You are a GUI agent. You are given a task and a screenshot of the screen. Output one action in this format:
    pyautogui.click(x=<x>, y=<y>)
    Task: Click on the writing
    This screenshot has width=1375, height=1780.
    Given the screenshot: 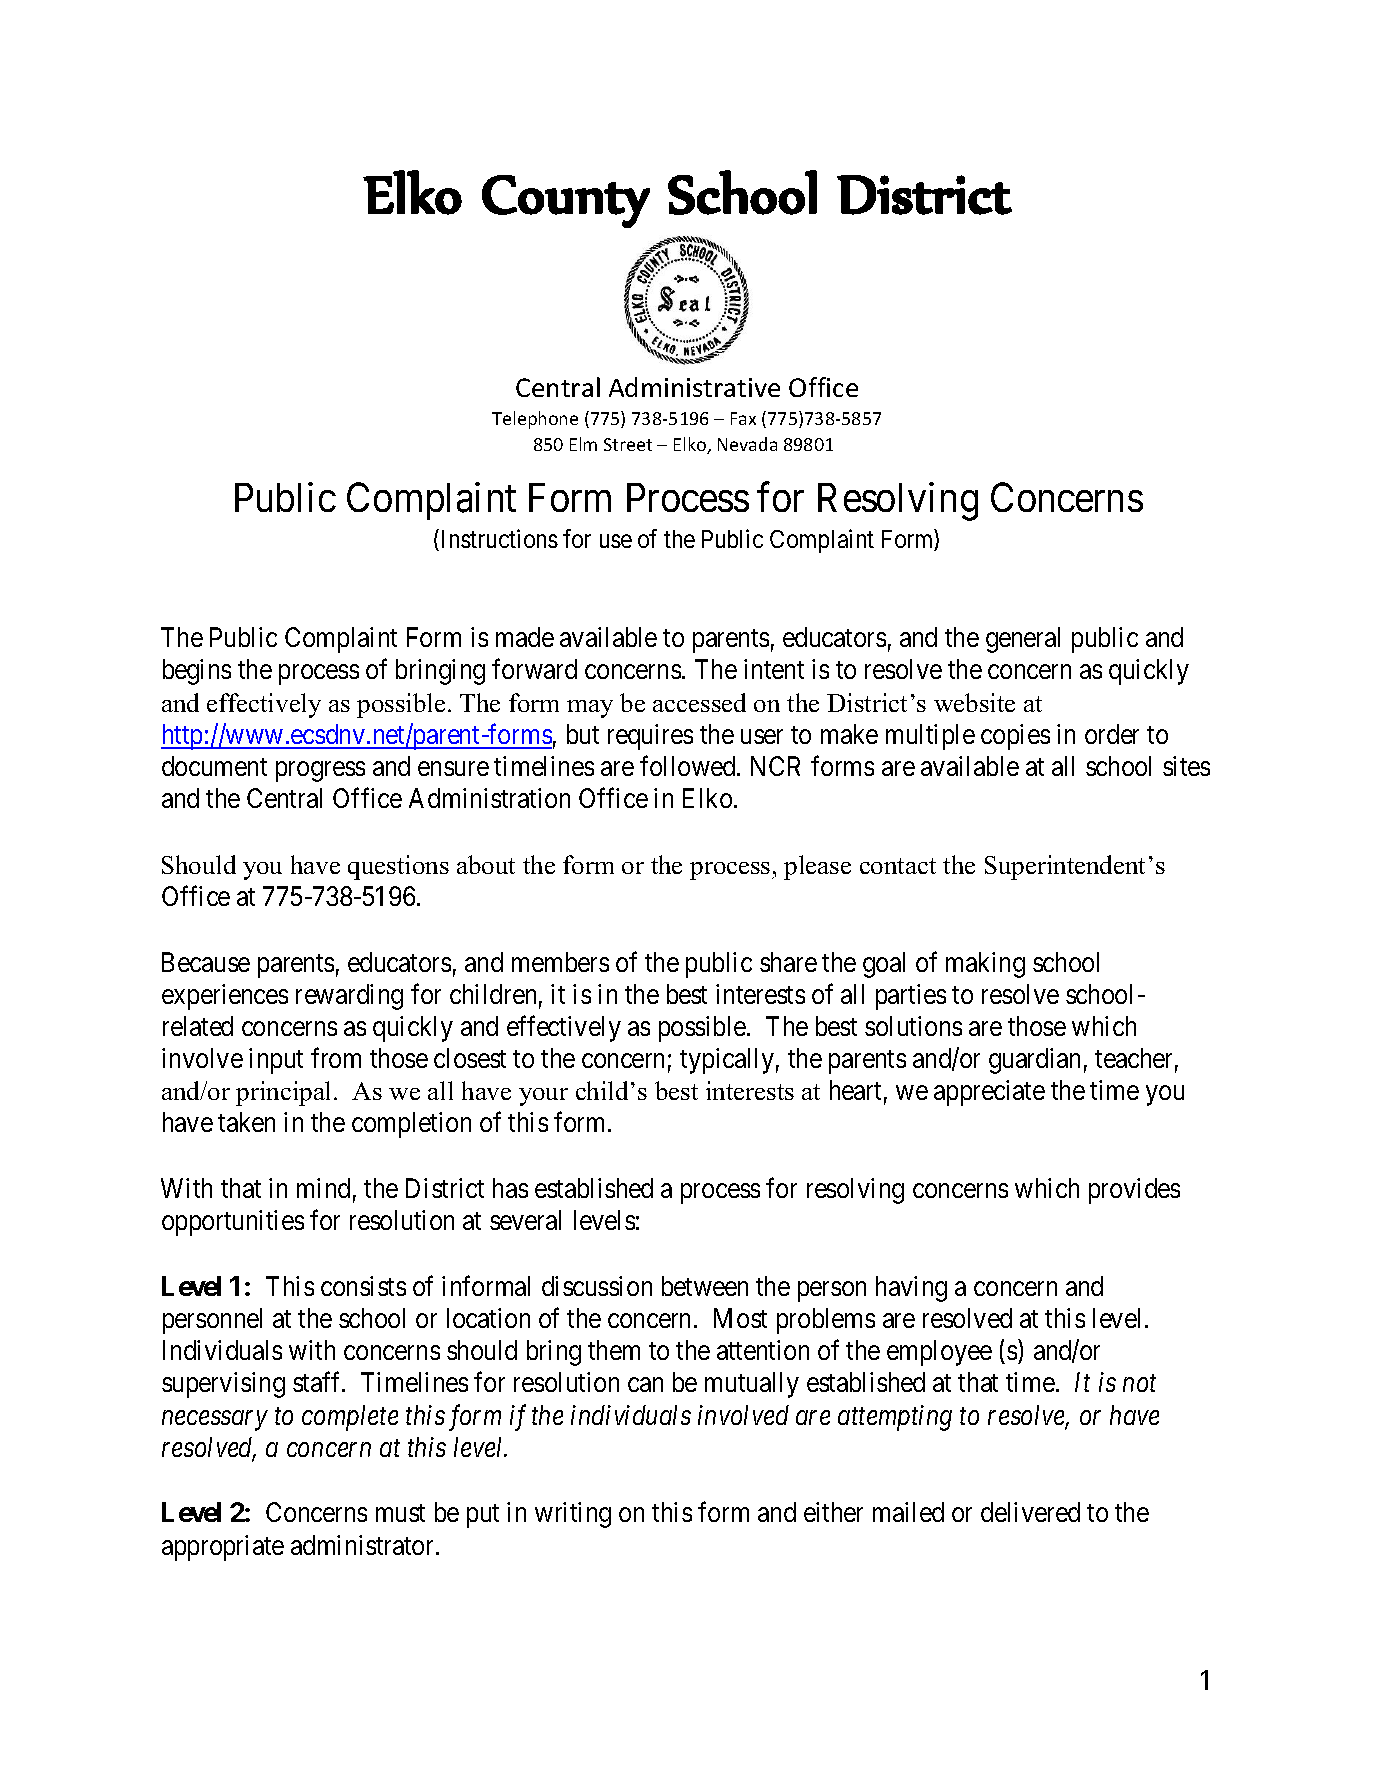 What is the action you would take?
    pyautogui.click(x=573, y=1515)
